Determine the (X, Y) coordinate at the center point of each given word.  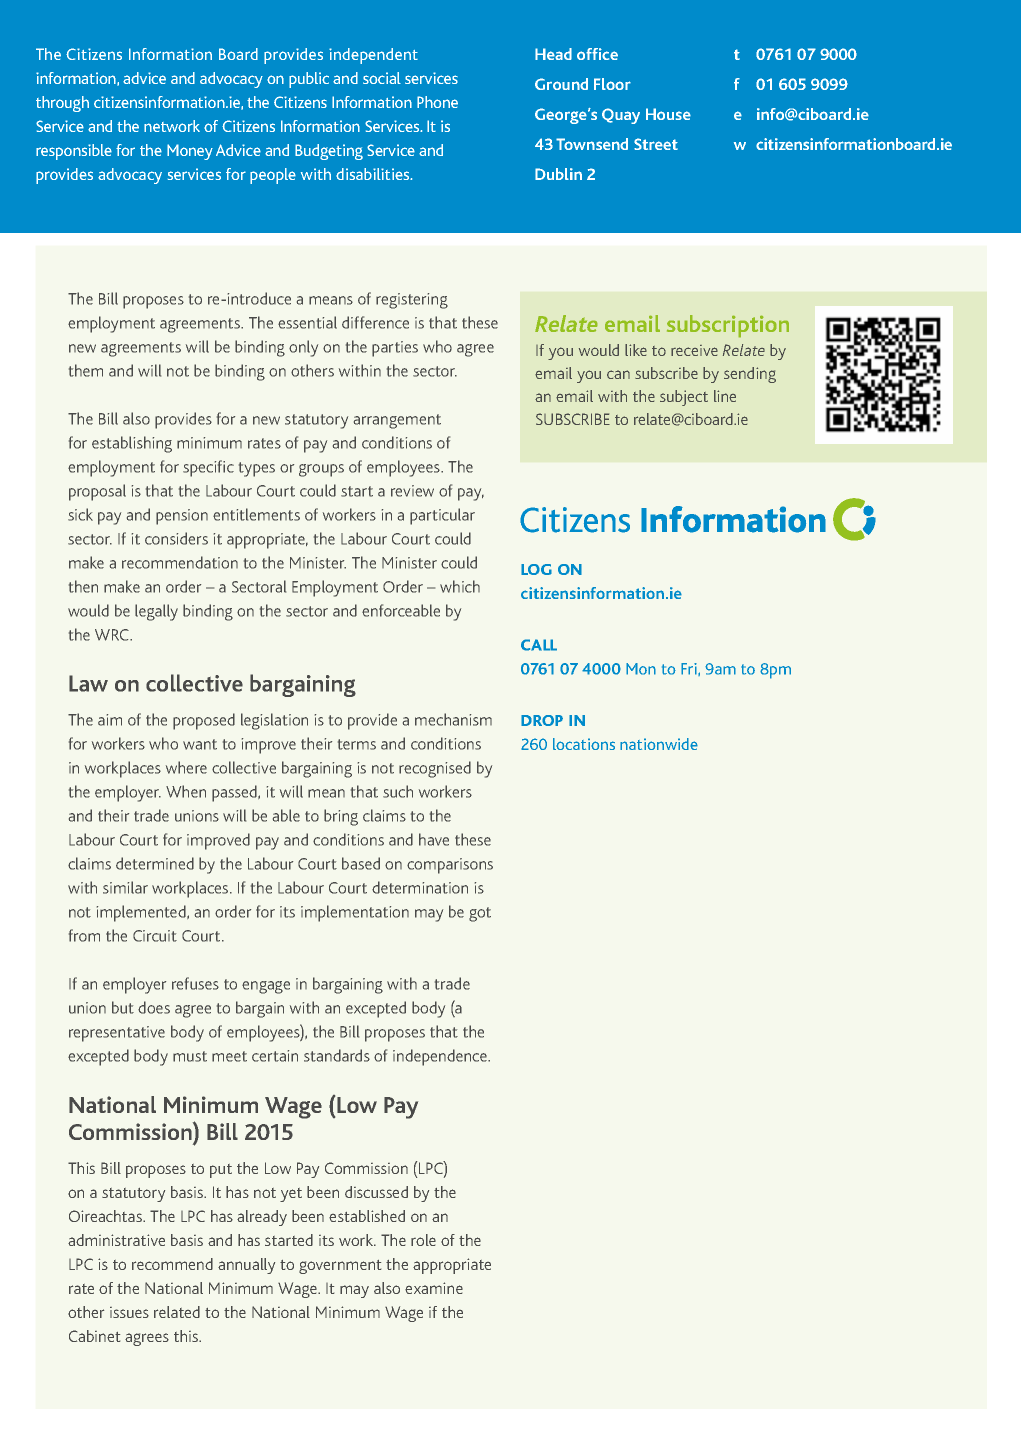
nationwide (659, 744)
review (412, 491)
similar (125, 887)
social (382, 78)
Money (190, 152)
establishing (132, 444)
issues (129, 1312)
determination (420, 887)
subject (684, 398)
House (668, 114)
